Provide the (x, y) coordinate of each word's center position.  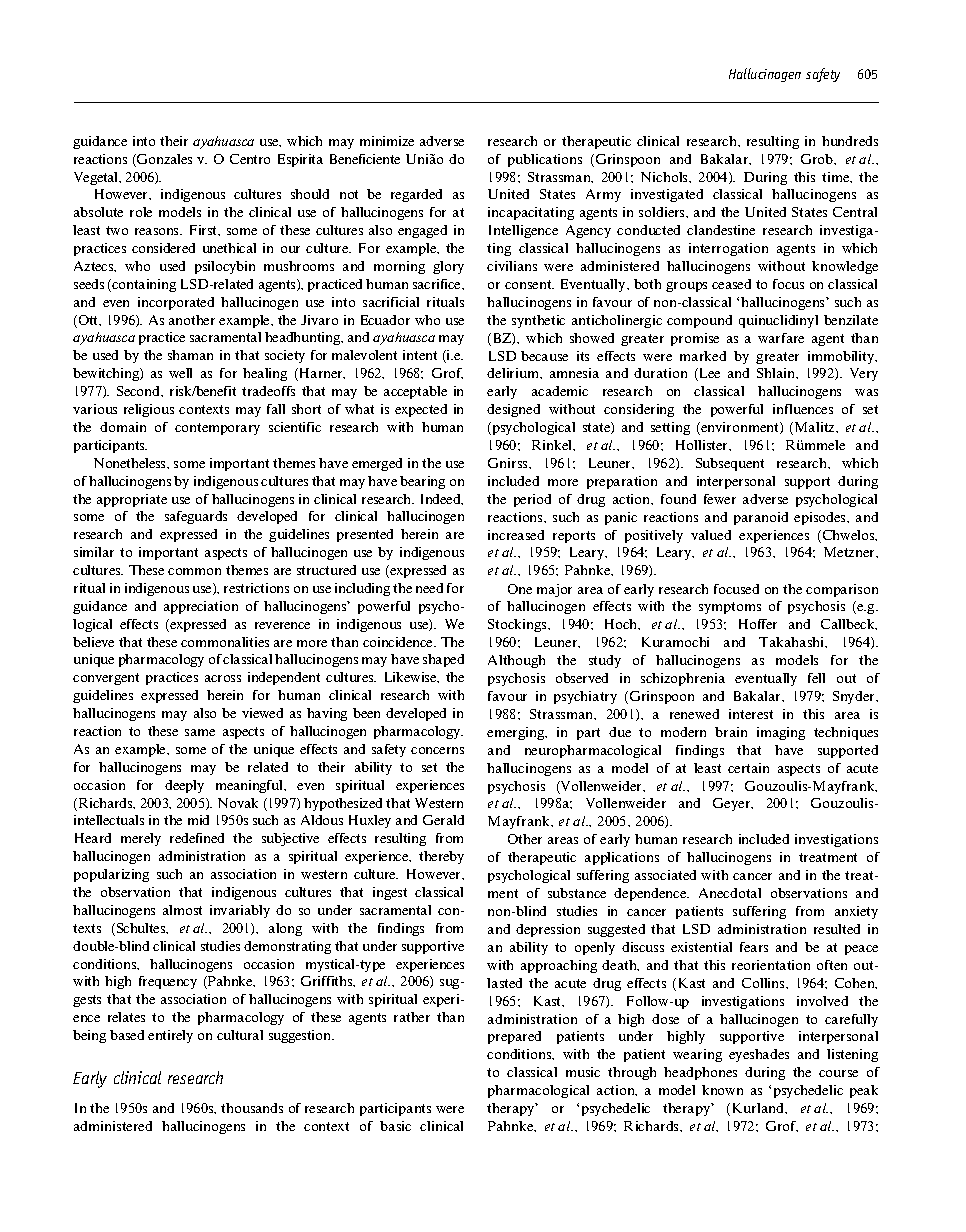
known (722, 1090)
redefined (197, 838)
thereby (441, 857)
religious (149, 410)
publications (545, 160)
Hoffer (758, 624)
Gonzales (163, 160)
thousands (252, 1108)
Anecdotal (730, 893)
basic (395, 1126)
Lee (708, 374)
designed (513, 410)
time (837, 177)
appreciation (201, 607)
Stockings (518, 625)
